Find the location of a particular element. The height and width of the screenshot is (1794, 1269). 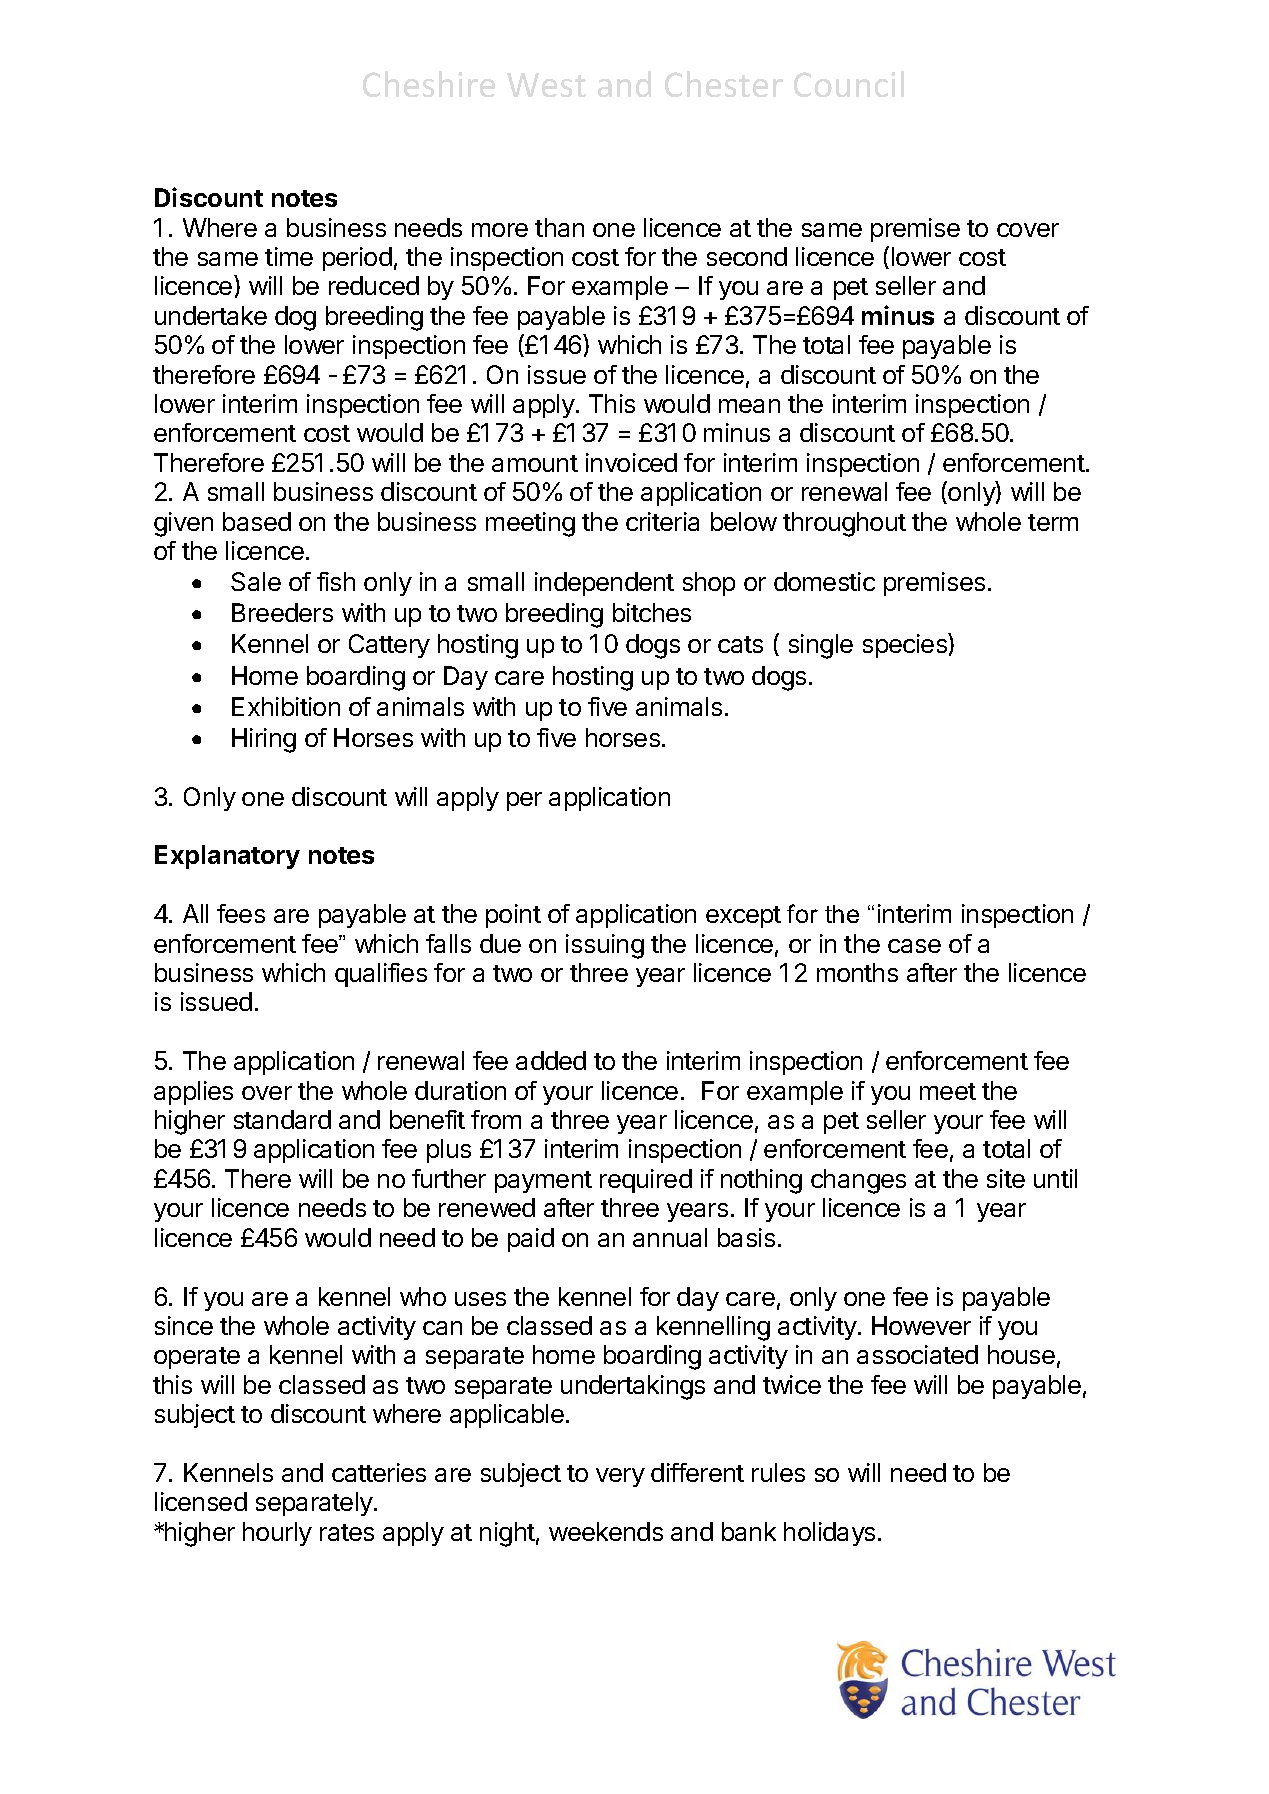

hourly is located at coordinates (277, 1534).
